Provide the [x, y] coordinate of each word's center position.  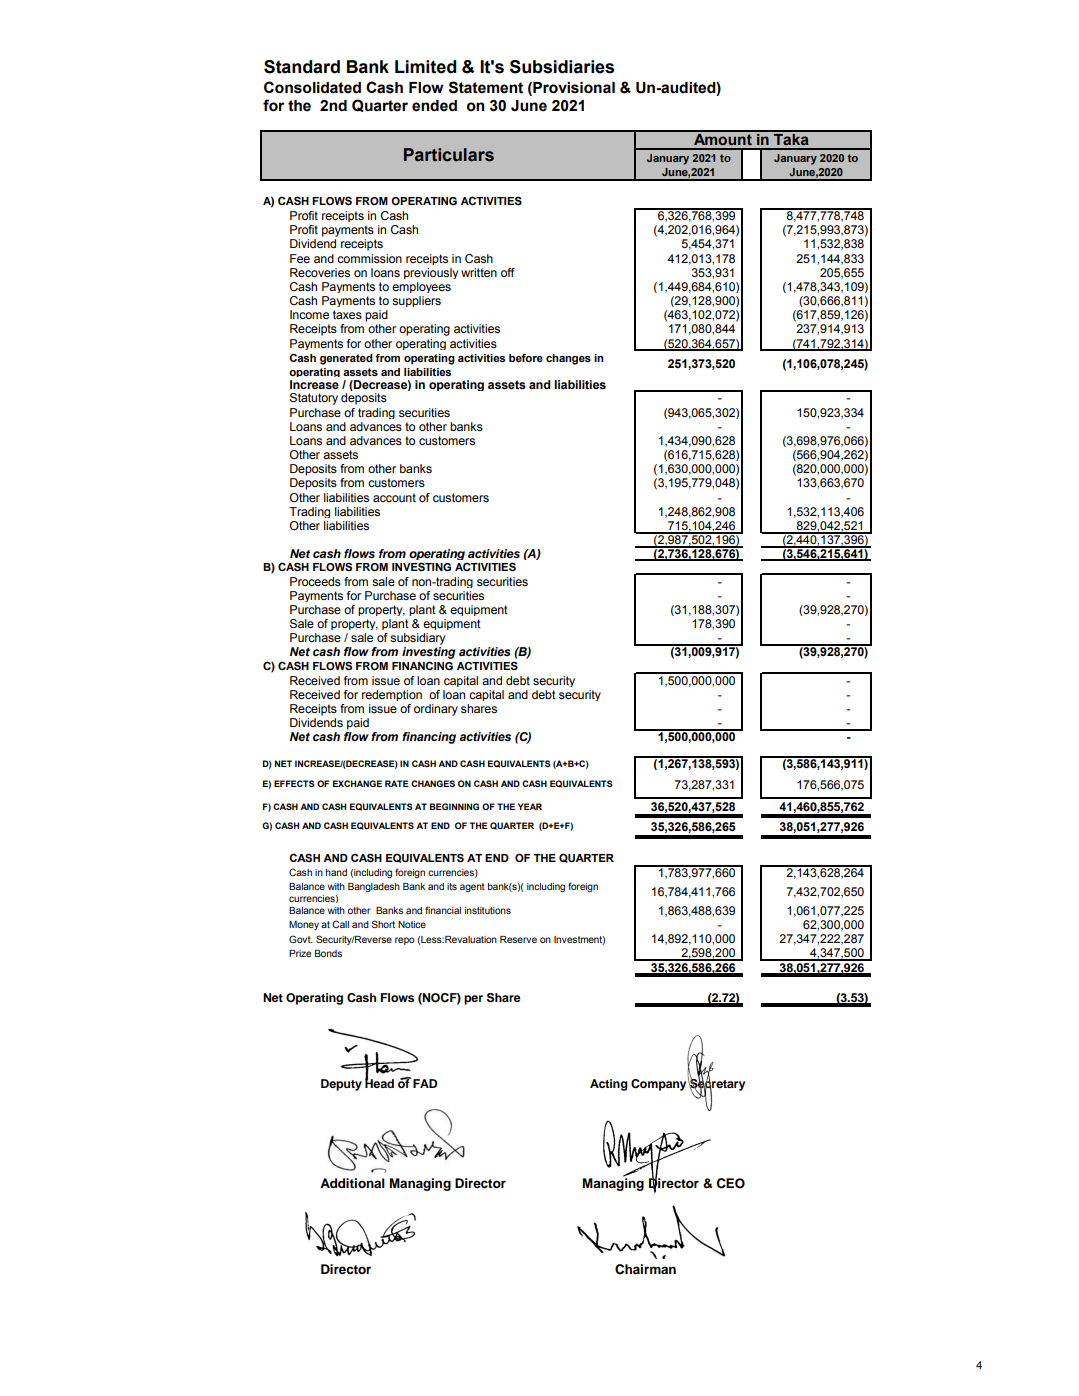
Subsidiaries [562, 67]
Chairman [645, 1269]
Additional [352, 1183]
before [526, 357]
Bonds [328, 953]
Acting [609, 1085]
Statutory [314, 399]
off [508, 272]
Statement [486, 87]
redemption [392, 695]
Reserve [518, 939]
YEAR [530, 806]
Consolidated [312, 87]
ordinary [436, 710]
